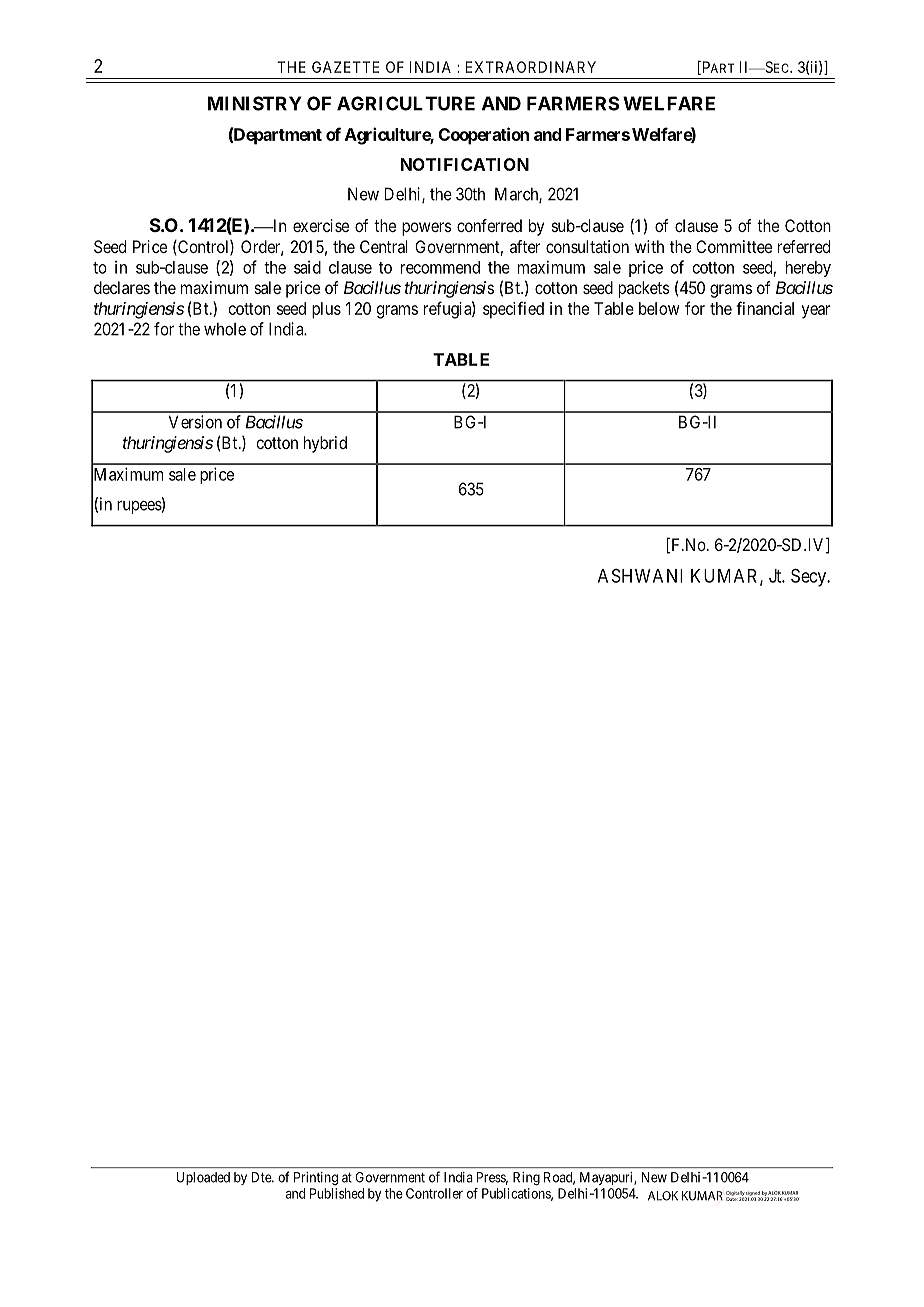  I want to click on Version, so click(195, 422).
